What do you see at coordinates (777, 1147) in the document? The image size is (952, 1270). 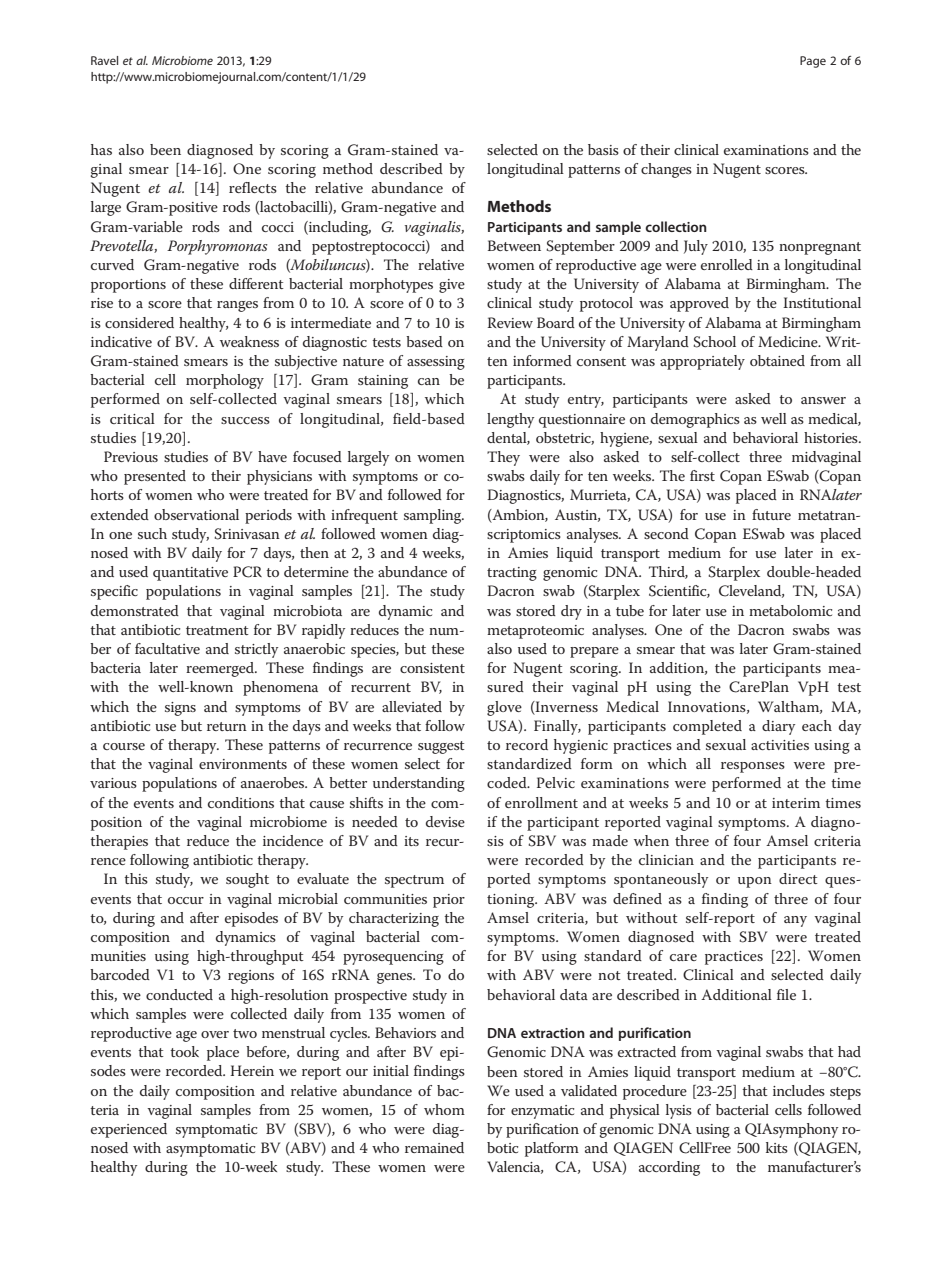 I see `kits` at bounding box center [777, 1147].
